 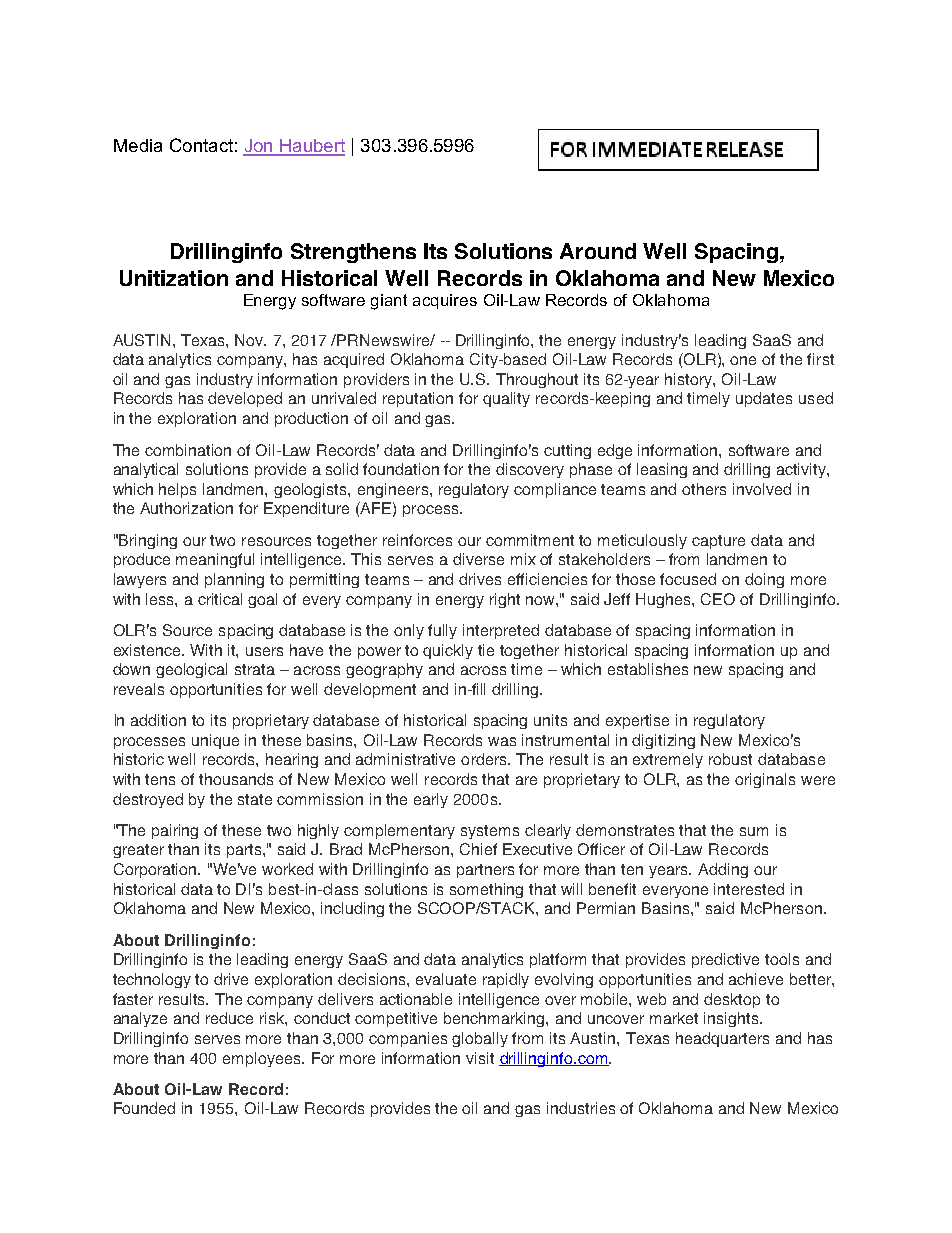 What do you see at coordinates (236, 779) in the page?
I see `thousands` at bounding box center [236, 779].
